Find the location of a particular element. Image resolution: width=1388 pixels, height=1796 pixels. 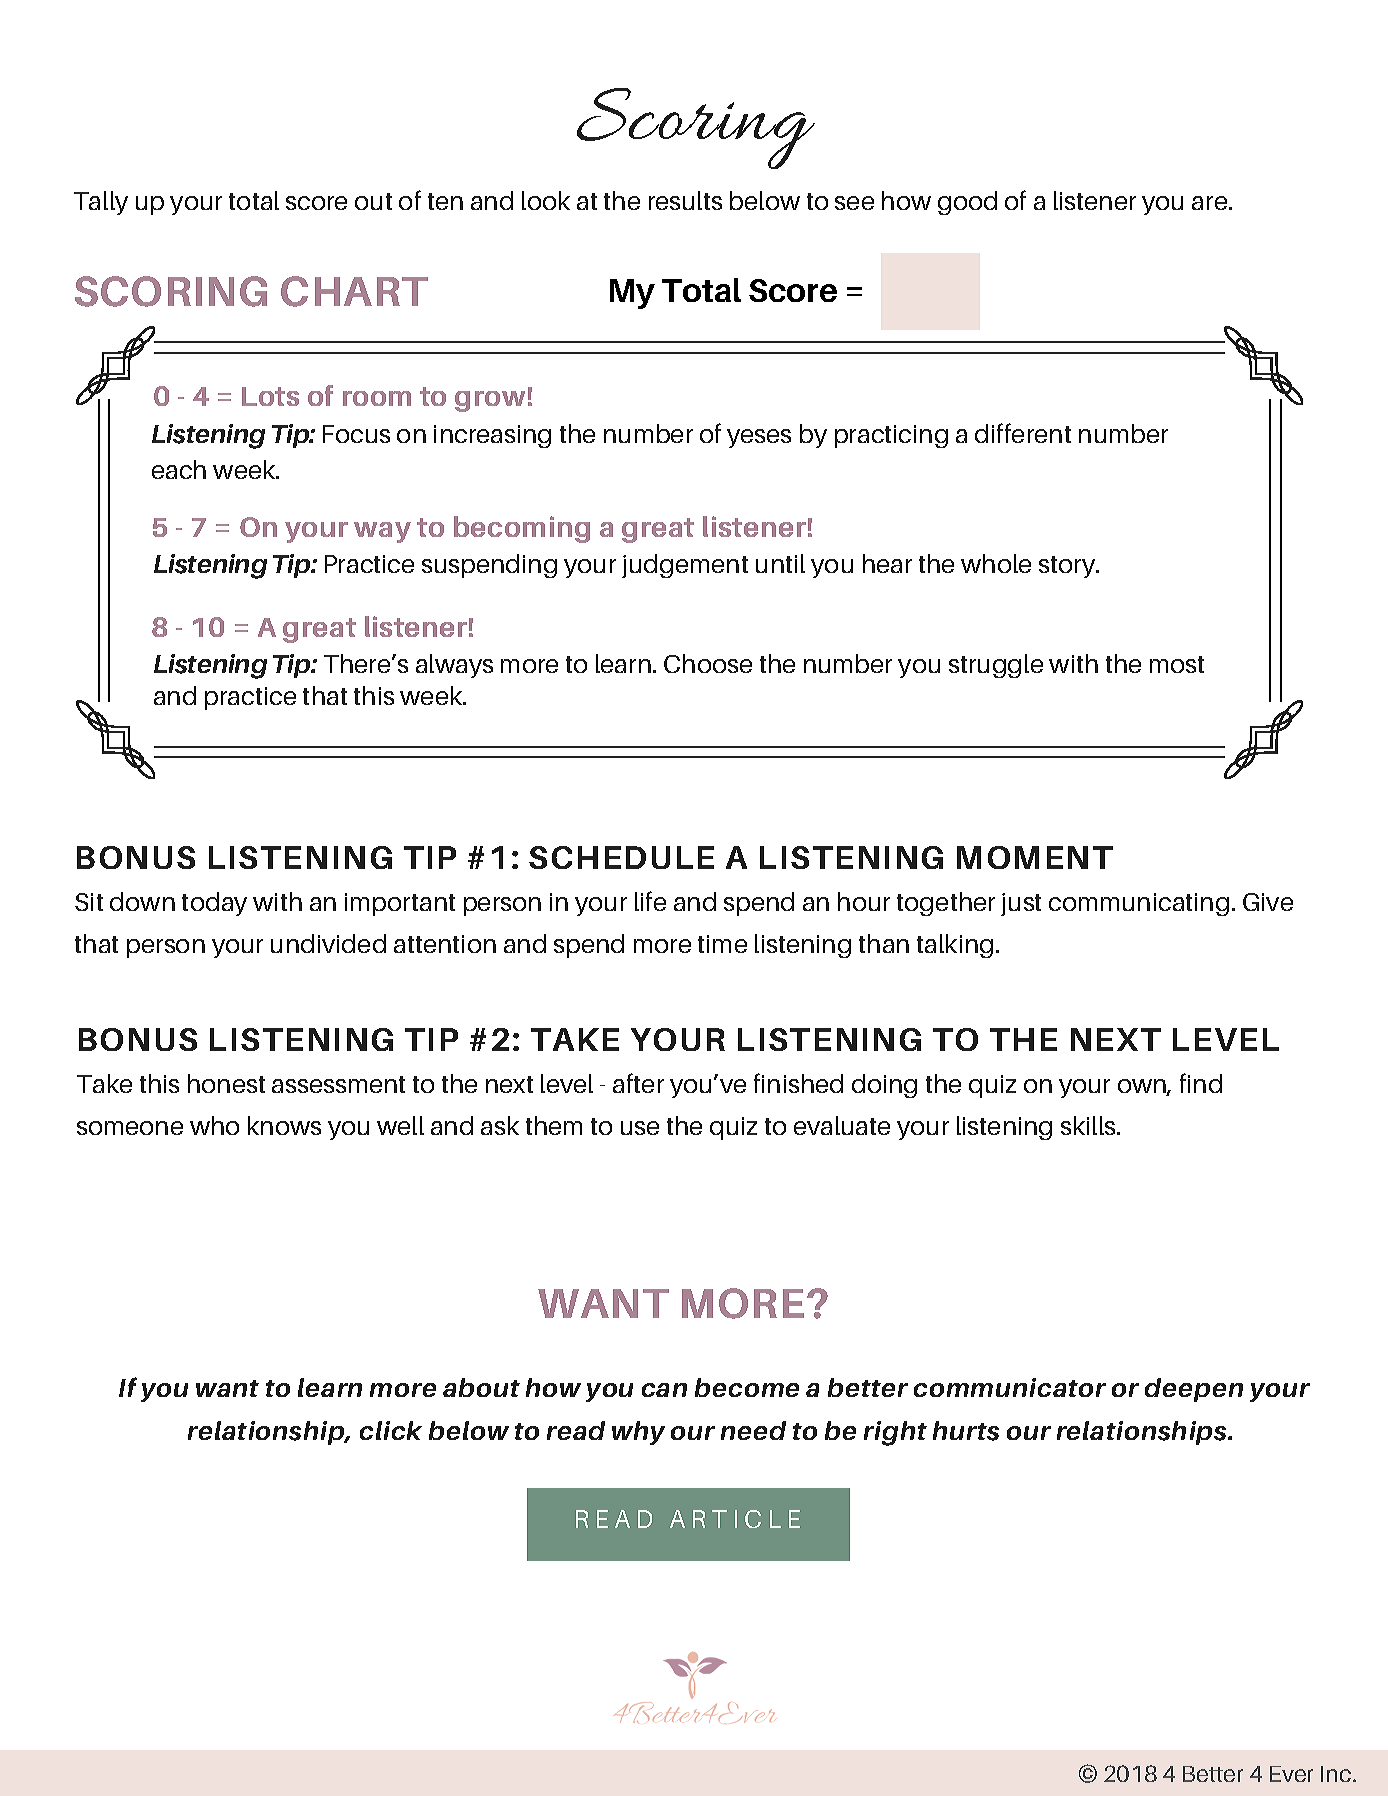

Ever is located at coordinates (1291, 1774).
